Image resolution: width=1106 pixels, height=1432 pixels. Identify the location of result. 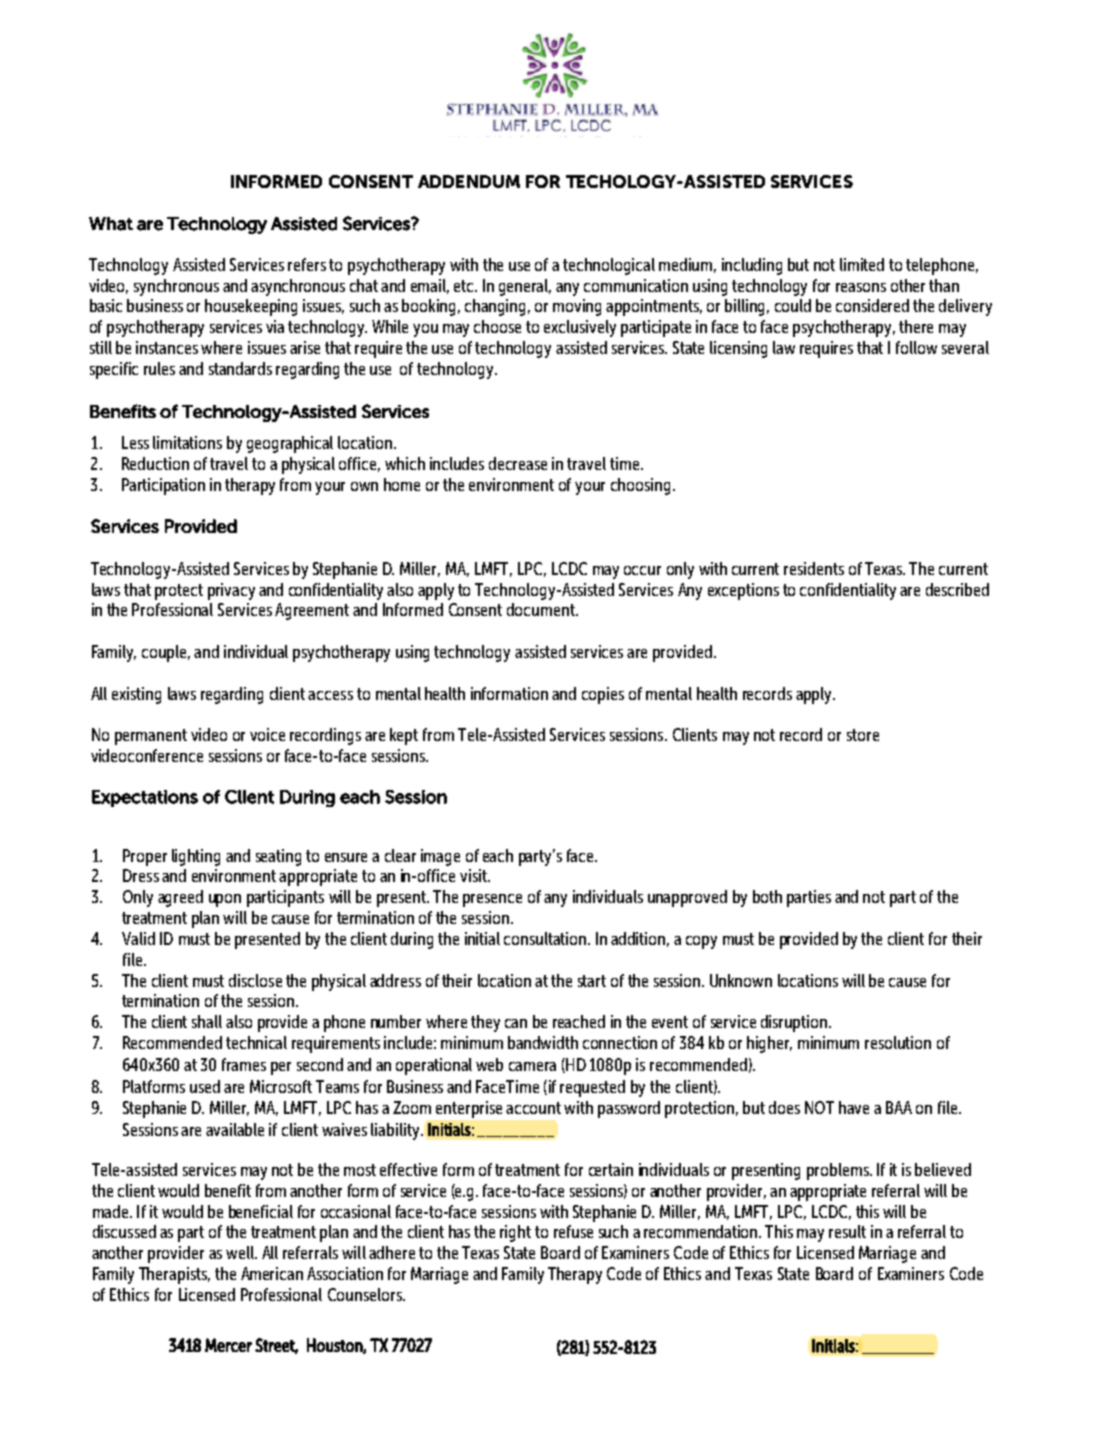
(847, 1231).
